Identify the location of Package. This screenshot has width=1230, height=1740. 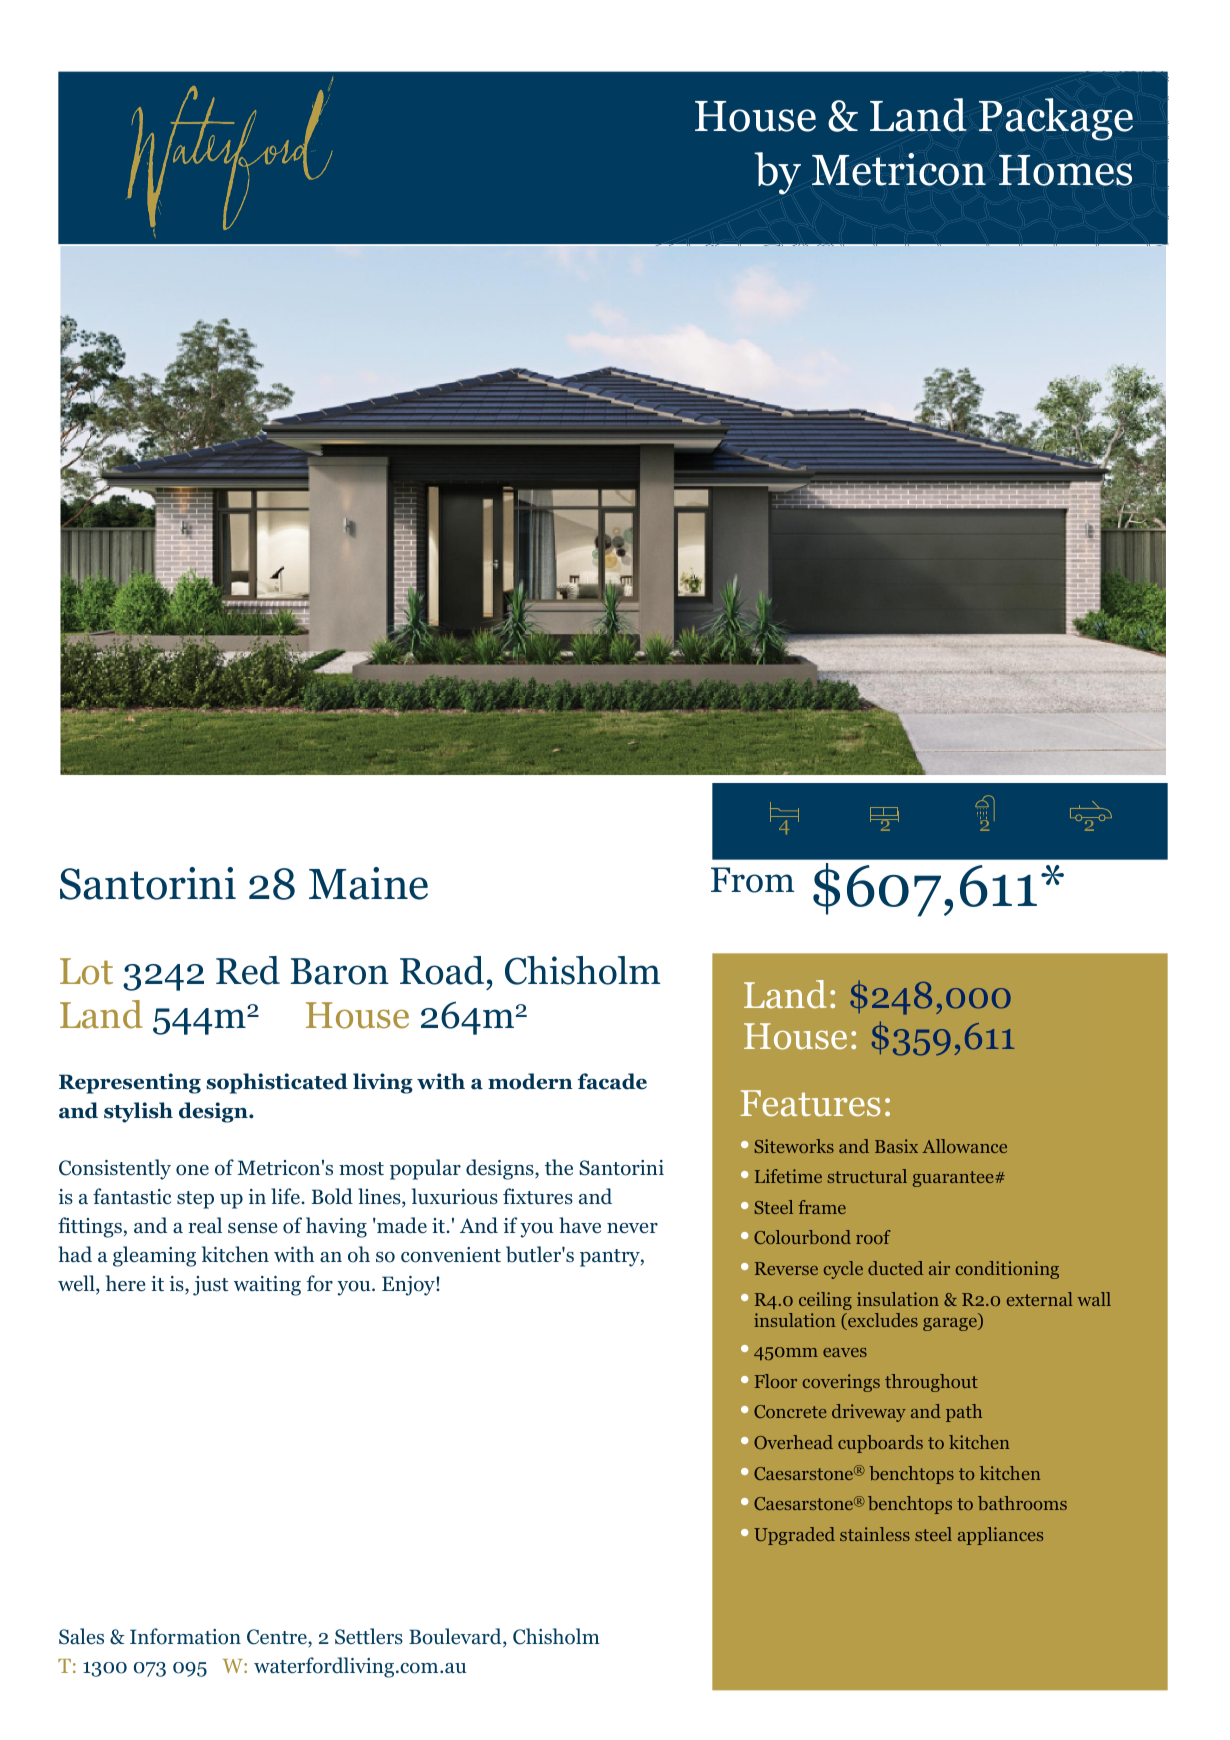
(1056, 119).
